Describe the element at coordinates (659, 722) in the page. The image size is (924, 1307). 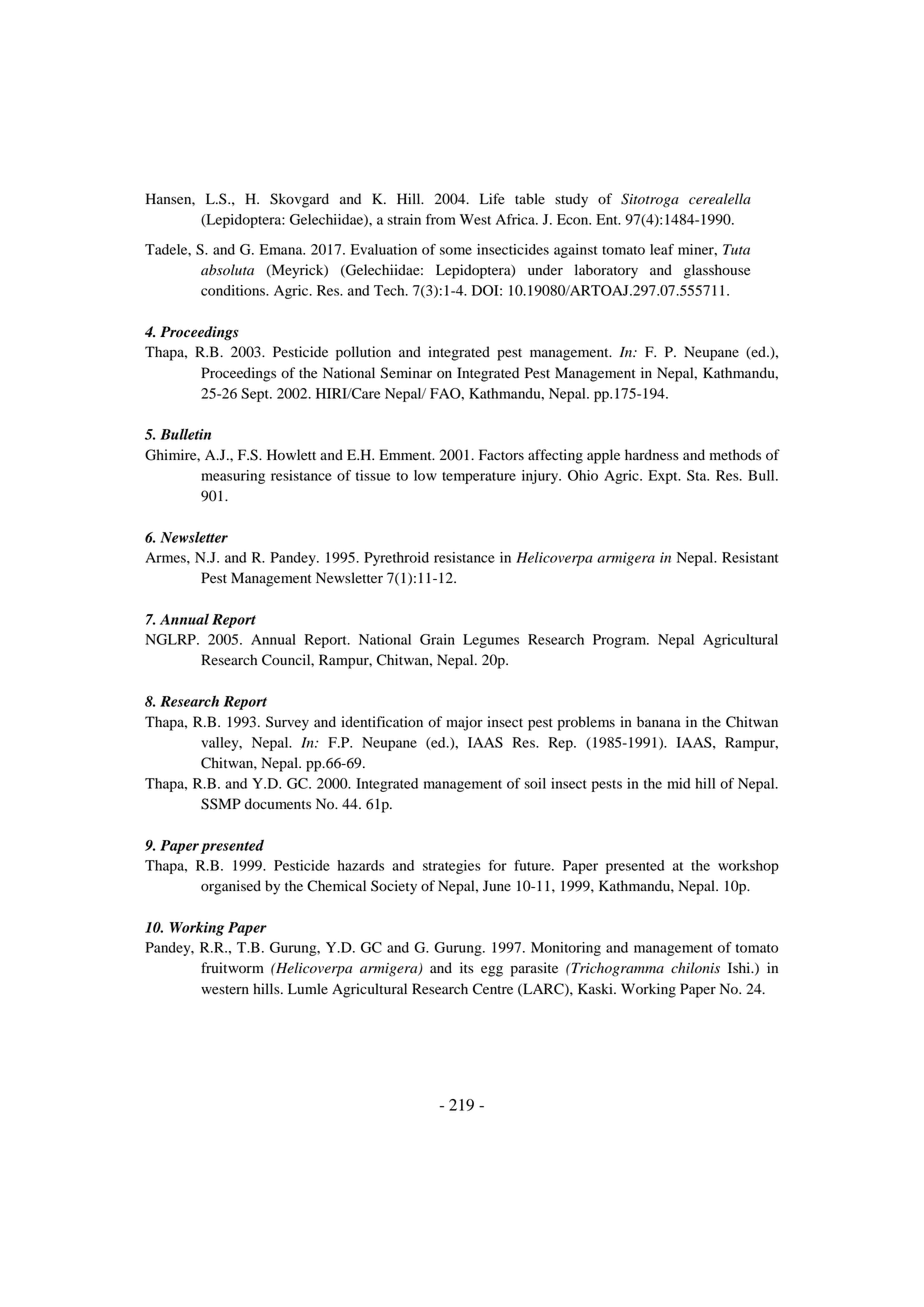
I see `banana` at that location.
